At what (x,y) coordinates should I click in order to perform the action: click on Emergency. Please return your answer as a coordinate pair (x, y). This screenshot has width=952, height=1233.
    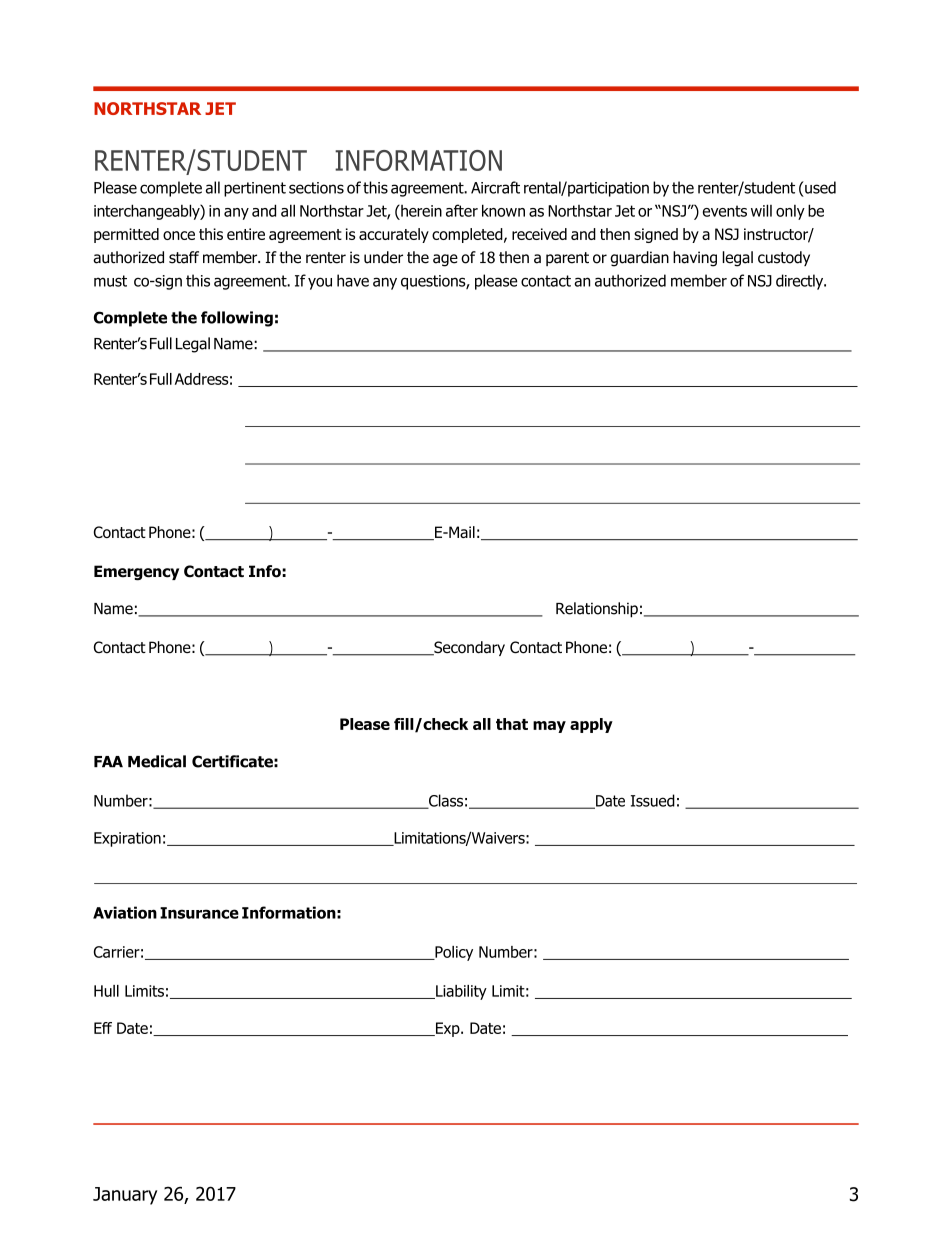
    Looking at the image, I should click on (136, 573).
